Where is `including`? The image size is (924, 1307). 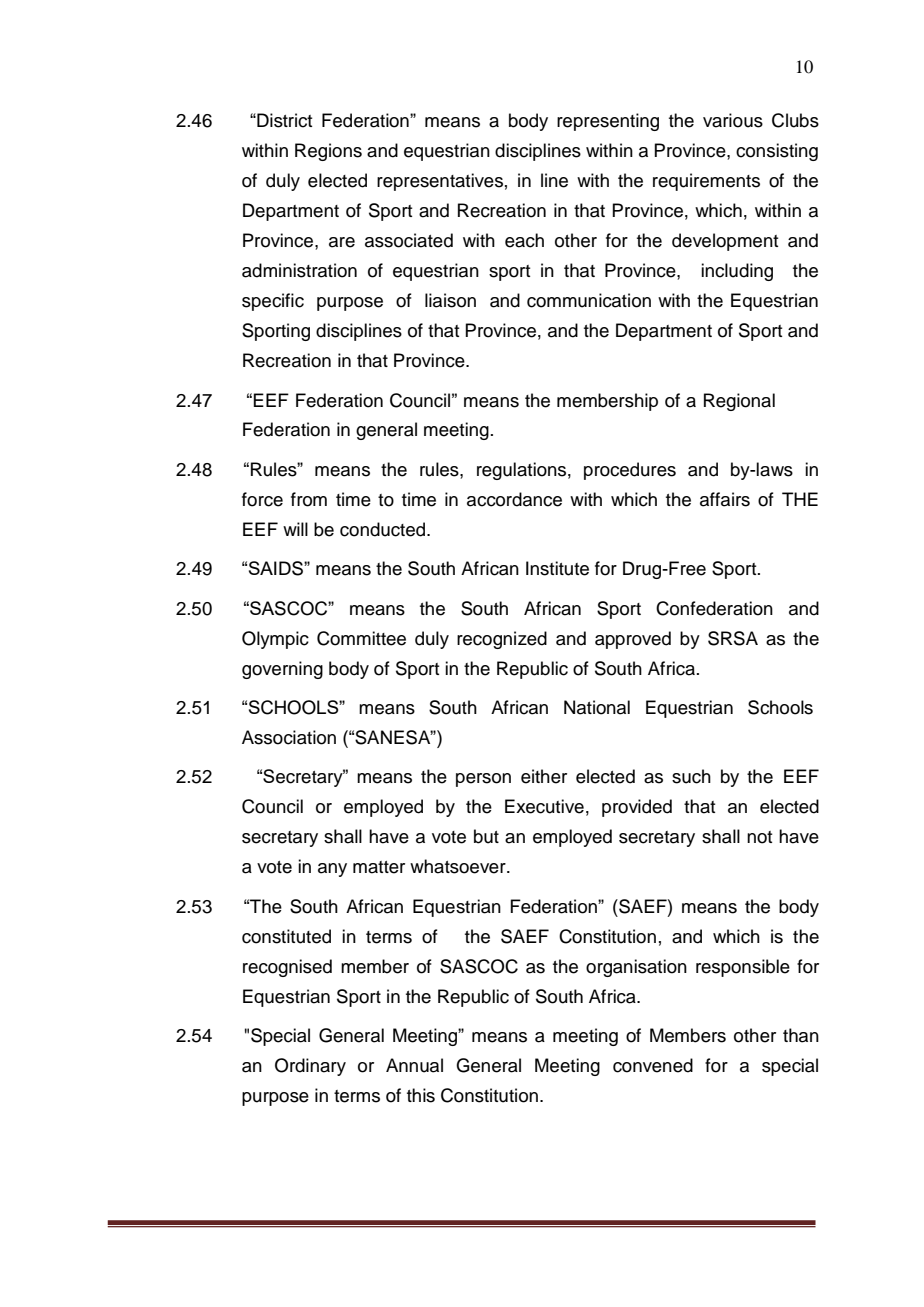
including is located at coordinates (737, 272).
